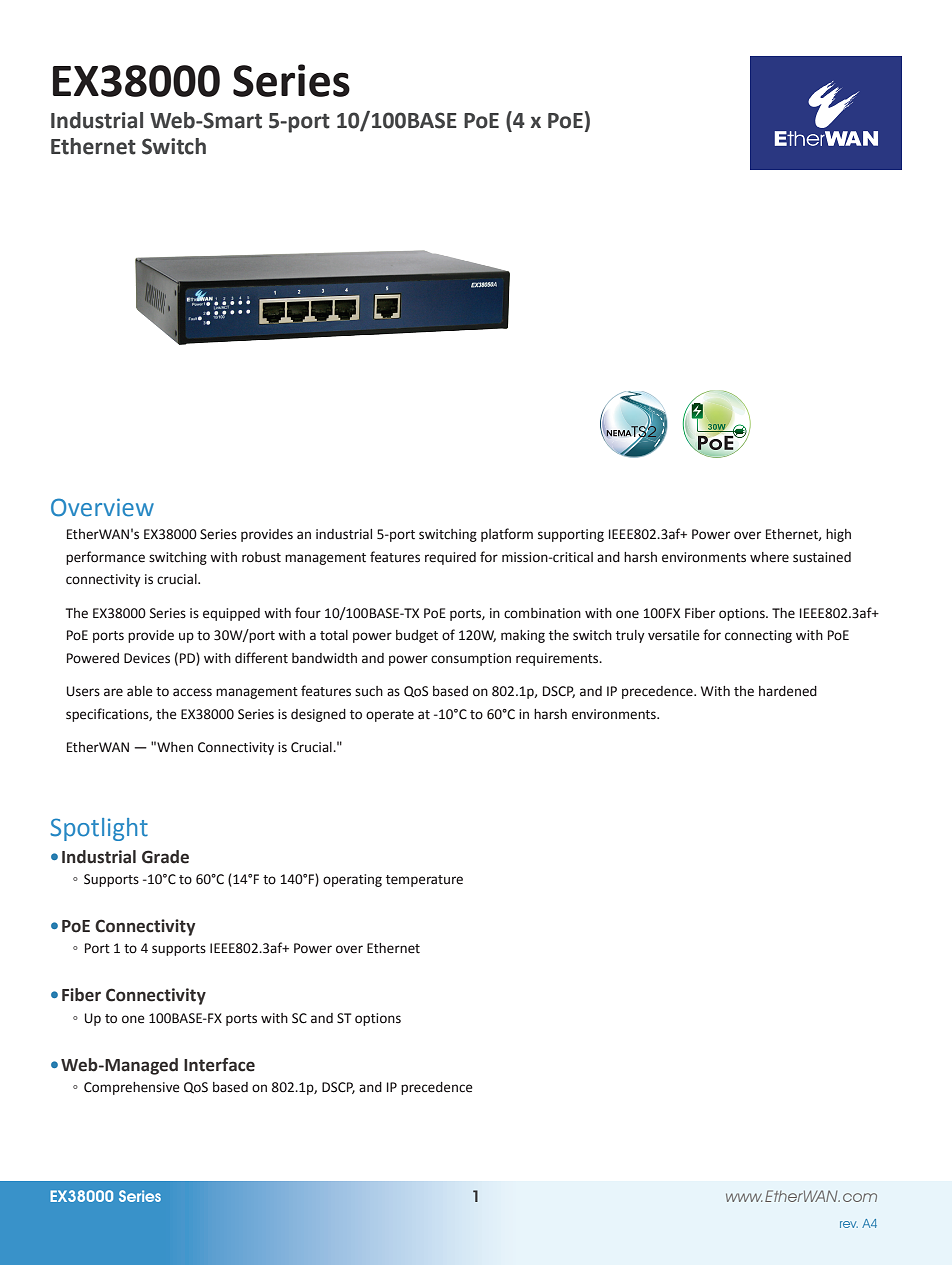 The image size is (952, 1265). I want to click on performance, so click(105, 558).
